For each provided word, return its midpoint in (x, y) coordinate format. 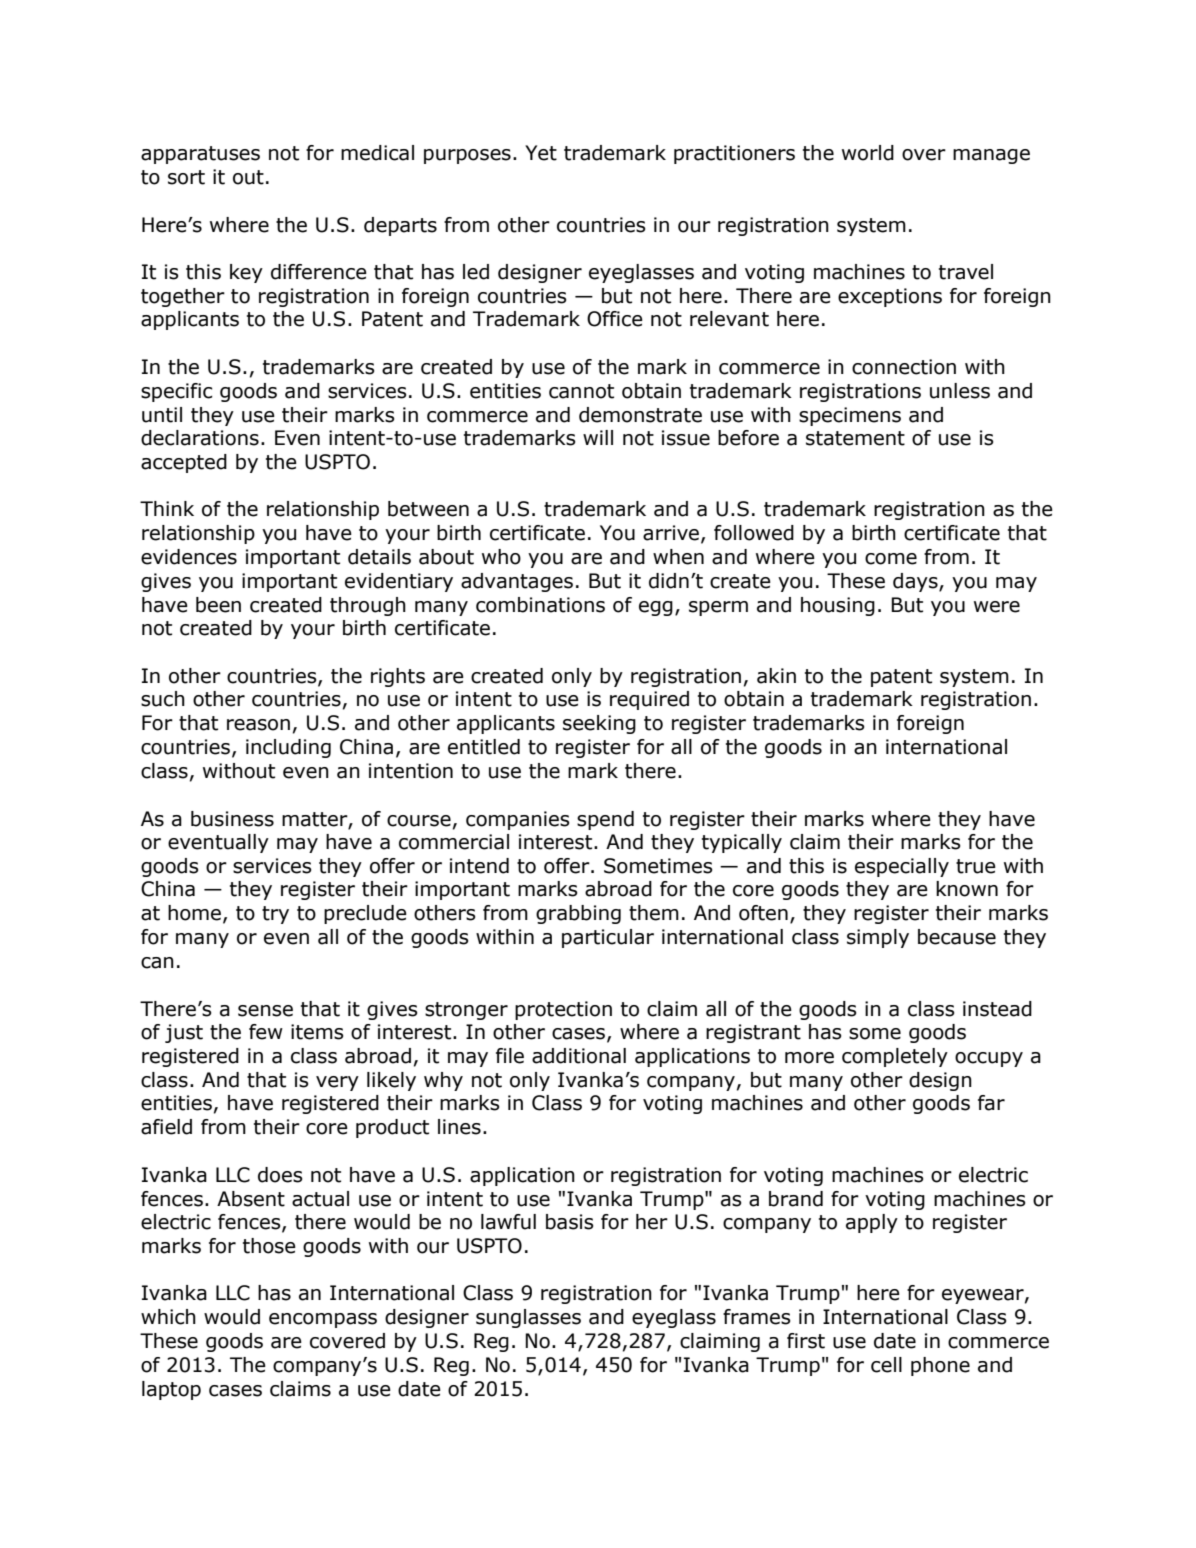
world (868, 153)
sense (265, 1011)
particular (608, 938)
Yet (541, 153)
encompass (323, 1320)
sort (186, 177)
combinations (540, 605)
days (916, 582)
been (218, 605)
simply (878, 938)
